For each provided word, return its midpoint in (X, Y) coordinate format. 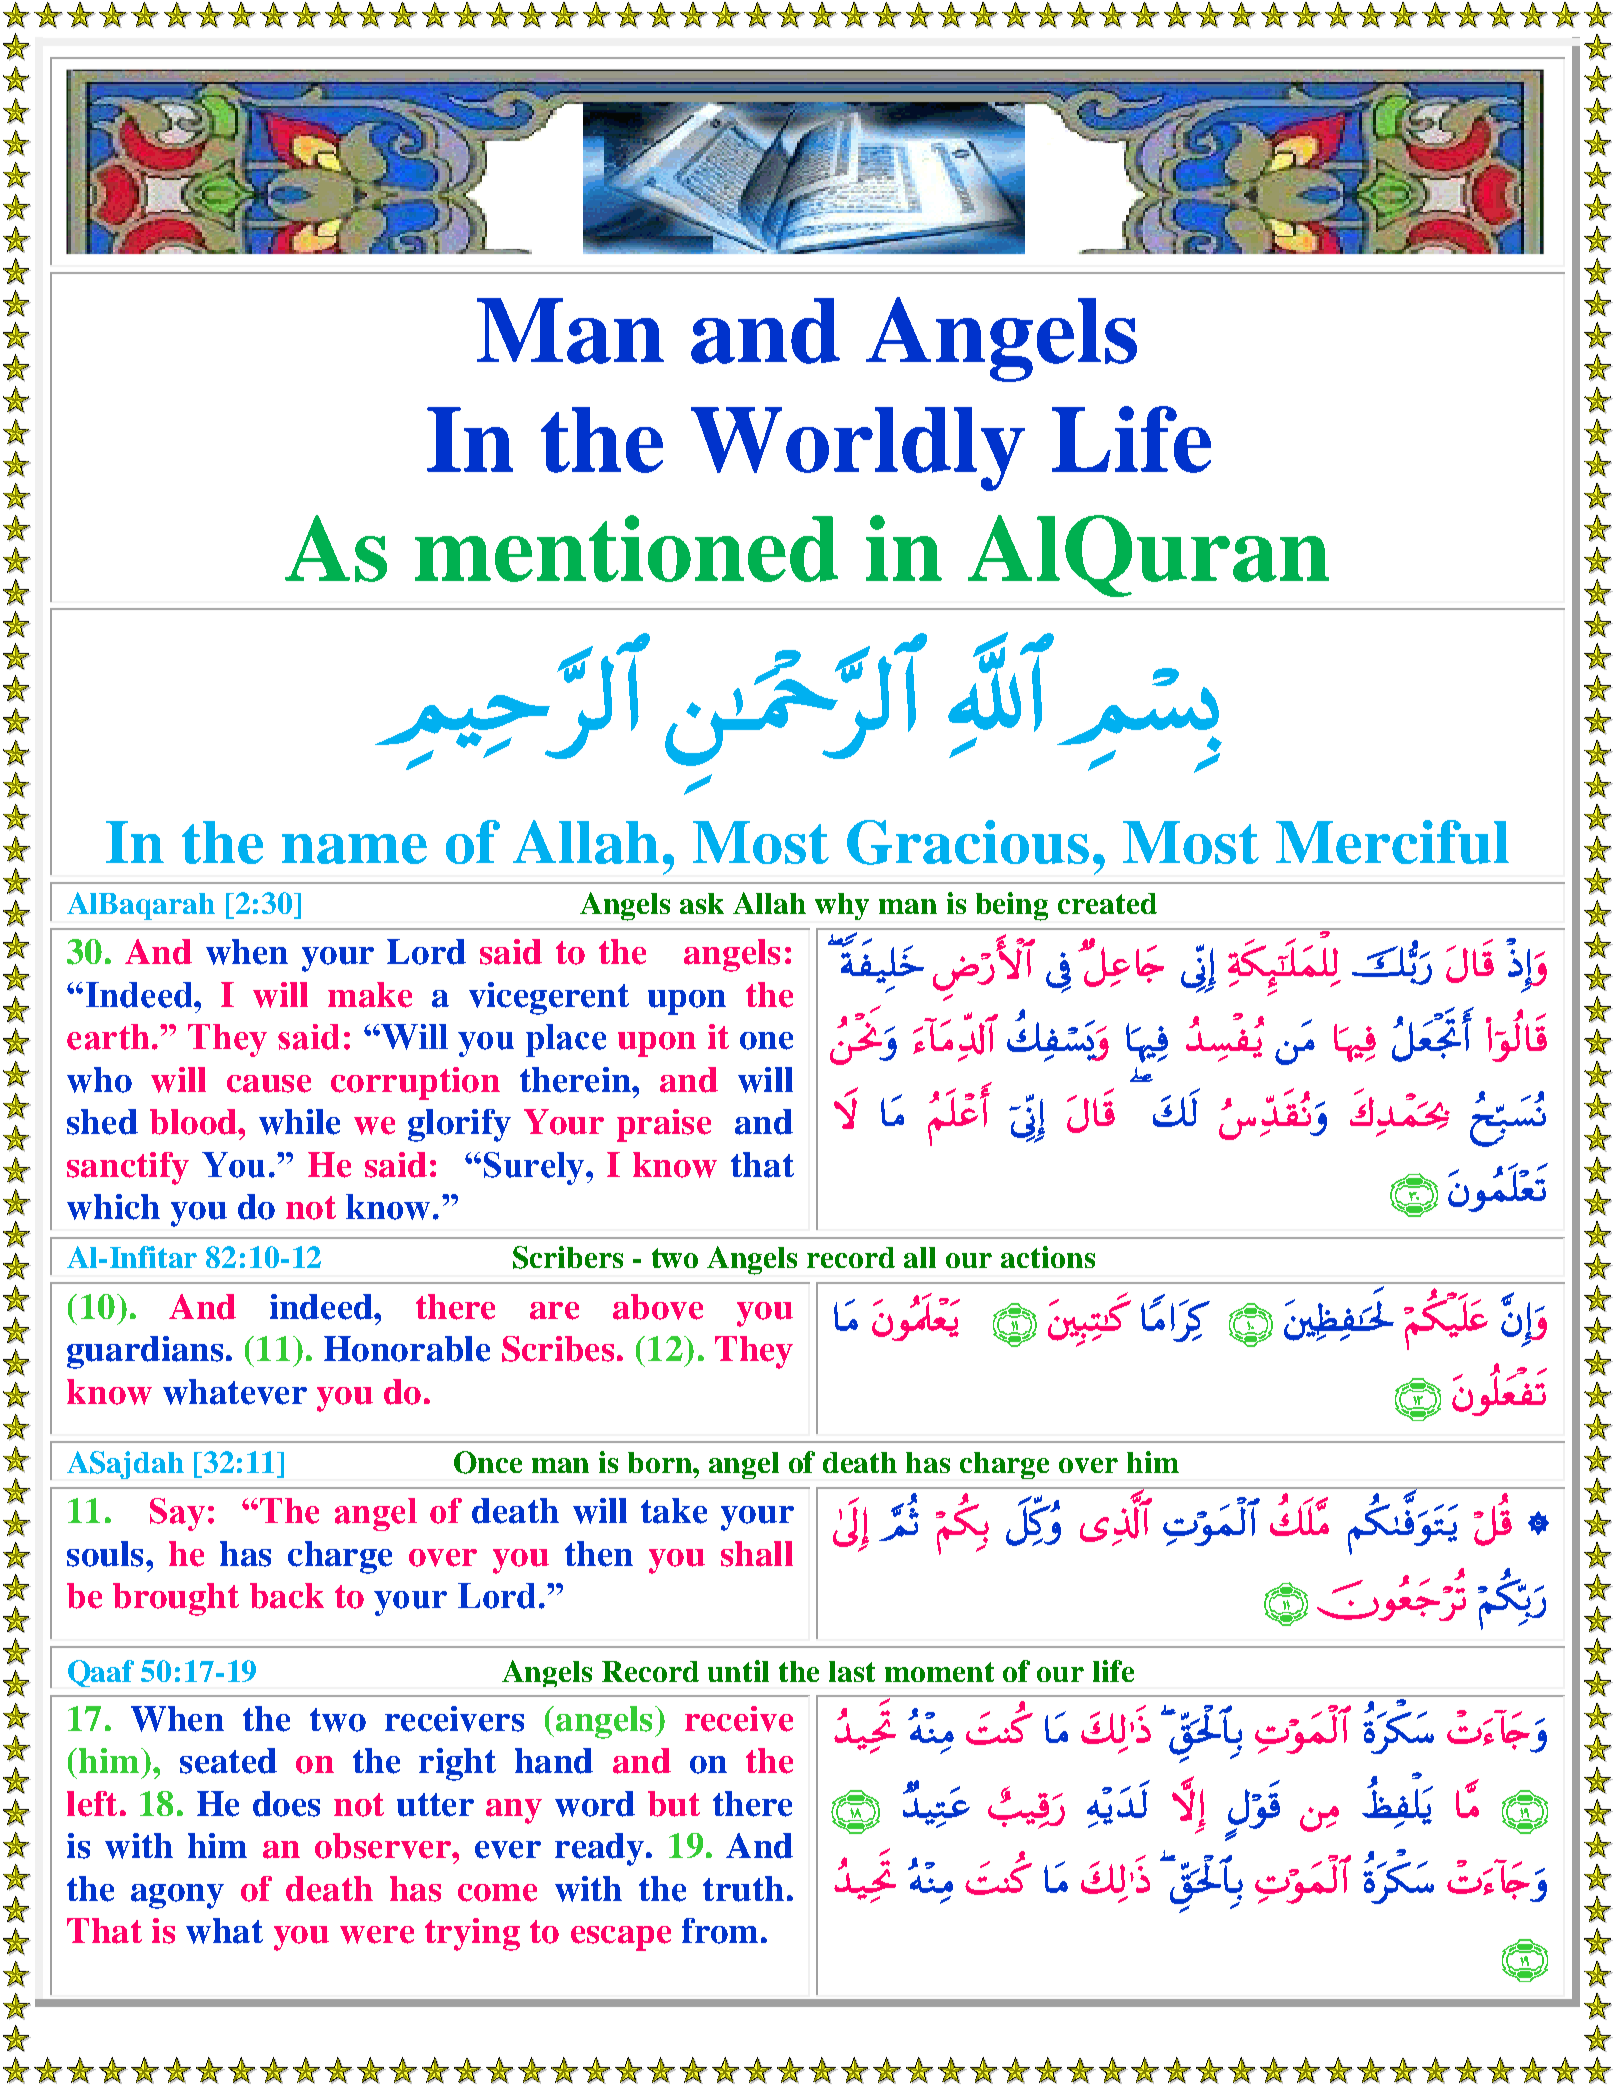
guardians (145, 1352)
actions (1048, 1257)
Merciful (1392, 842)
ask (702, 903)
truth (743, 1889)
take (674, 1511)
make (370, 995)
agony (177, 1896)
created (1107, 903)
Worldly (858, 449)
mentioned (626, 548)
